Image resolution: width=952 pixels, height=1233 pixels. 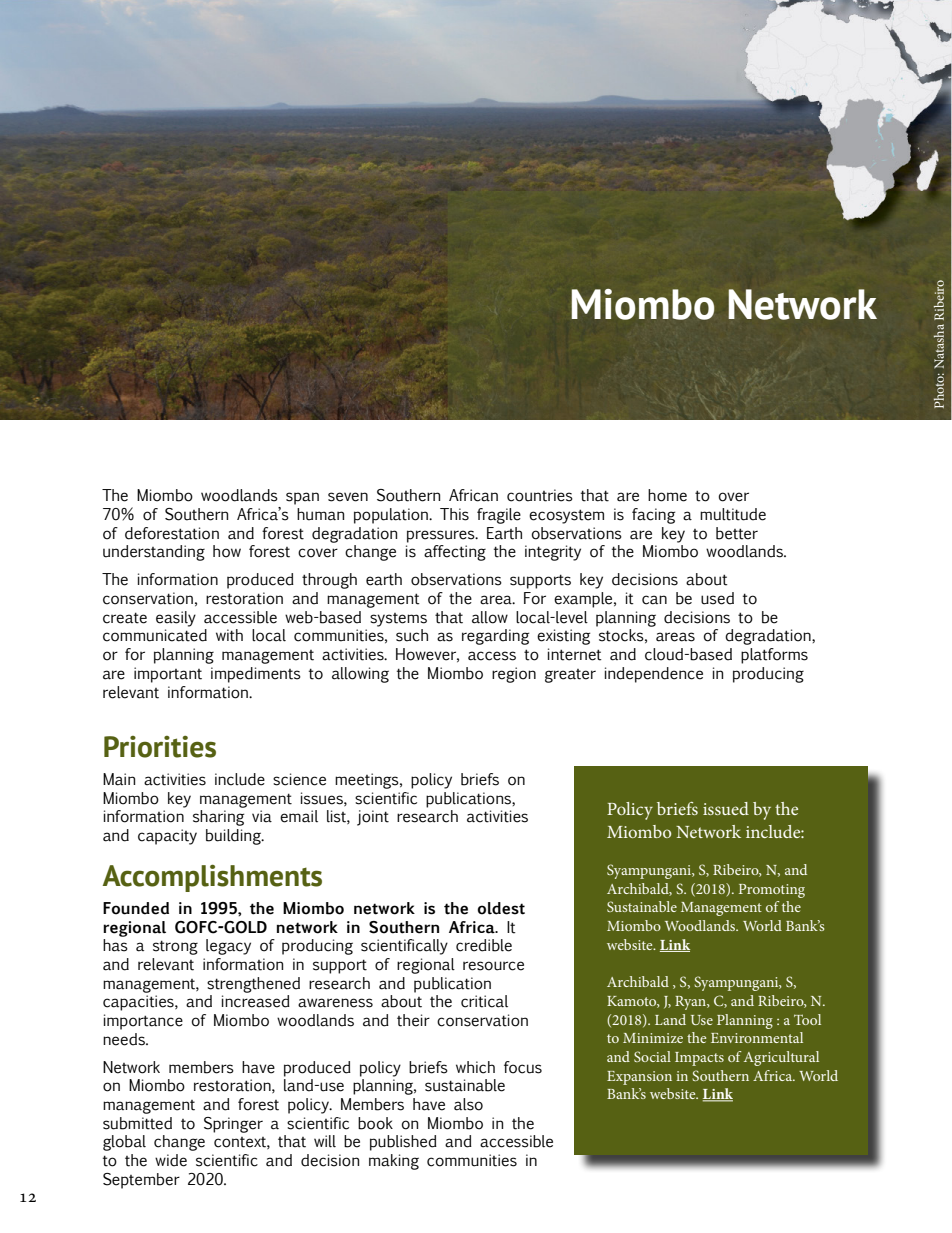 I want to click on making, so click(x=394, y=1162).
